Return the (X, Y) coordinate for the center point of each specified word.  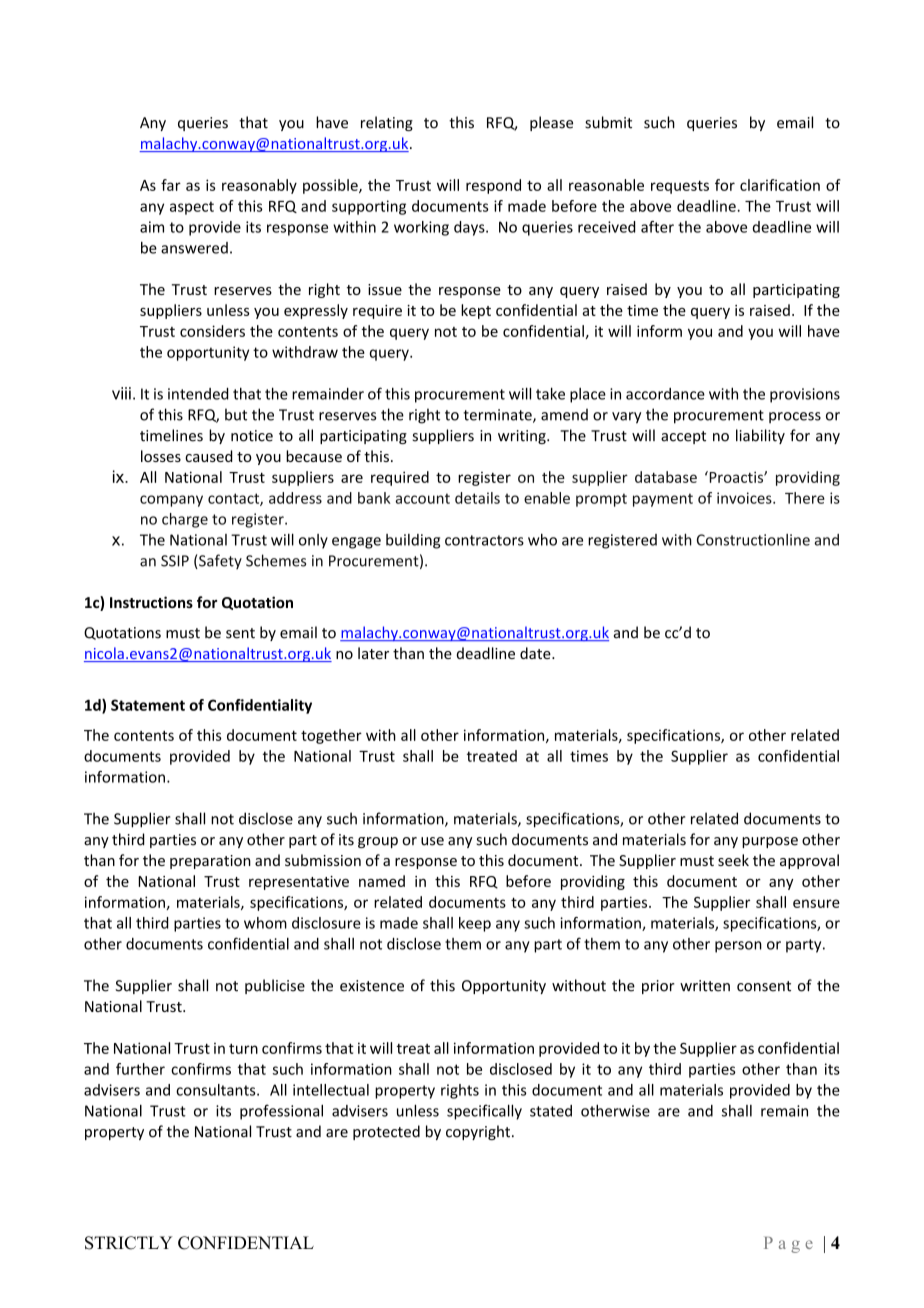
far (171, 185)
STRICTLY (128, 1243)
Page (788, 1245)
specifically (484, 1112)
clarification (780, 185)
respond (493, 186)
